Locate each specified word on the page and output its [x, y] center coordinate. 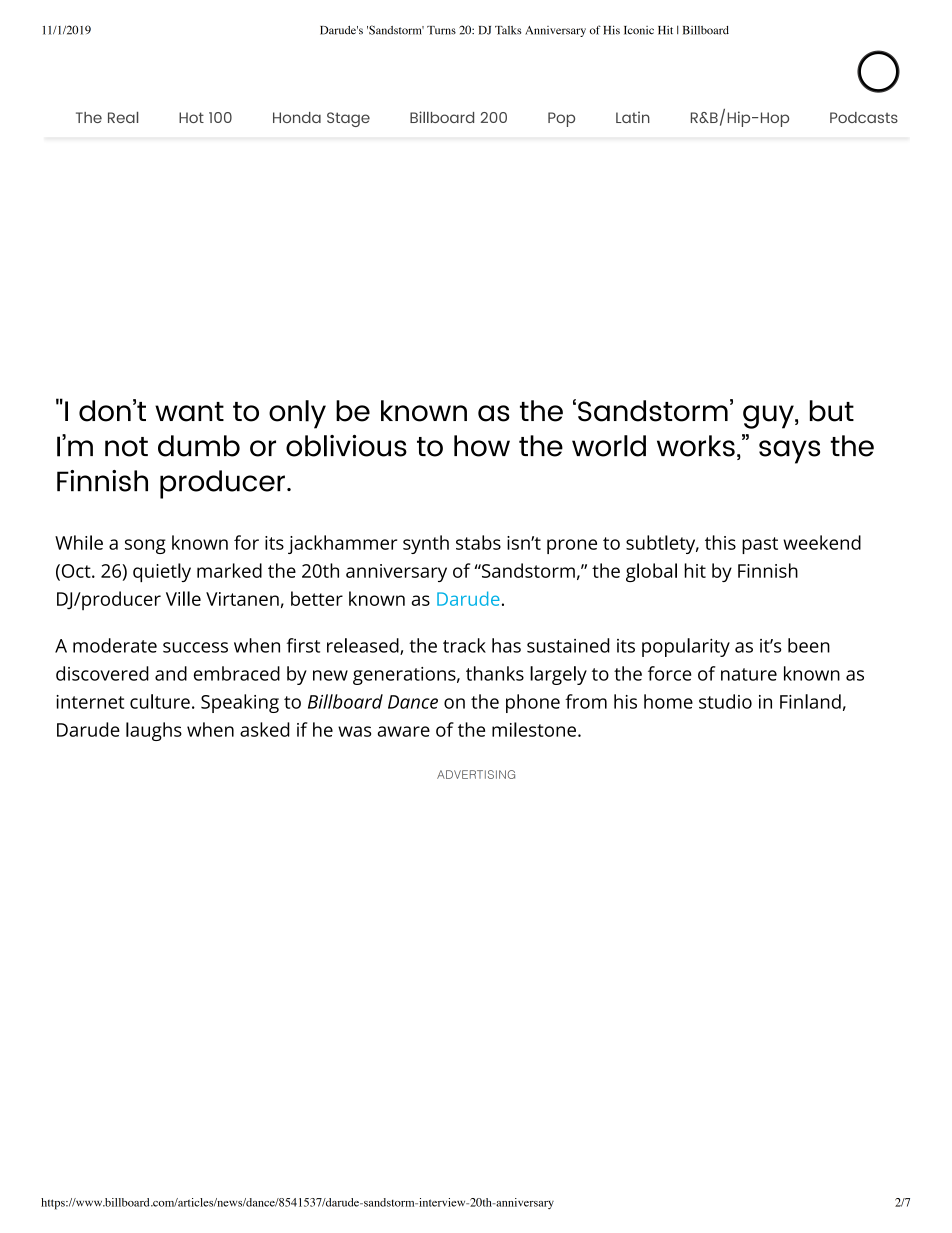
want [189, 412]
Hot [191, 117]
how [482, 446]
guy [769, 417]
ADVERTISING [476, 774]
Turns [441, 30]
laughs [154, 731]
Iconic [639, 30]
